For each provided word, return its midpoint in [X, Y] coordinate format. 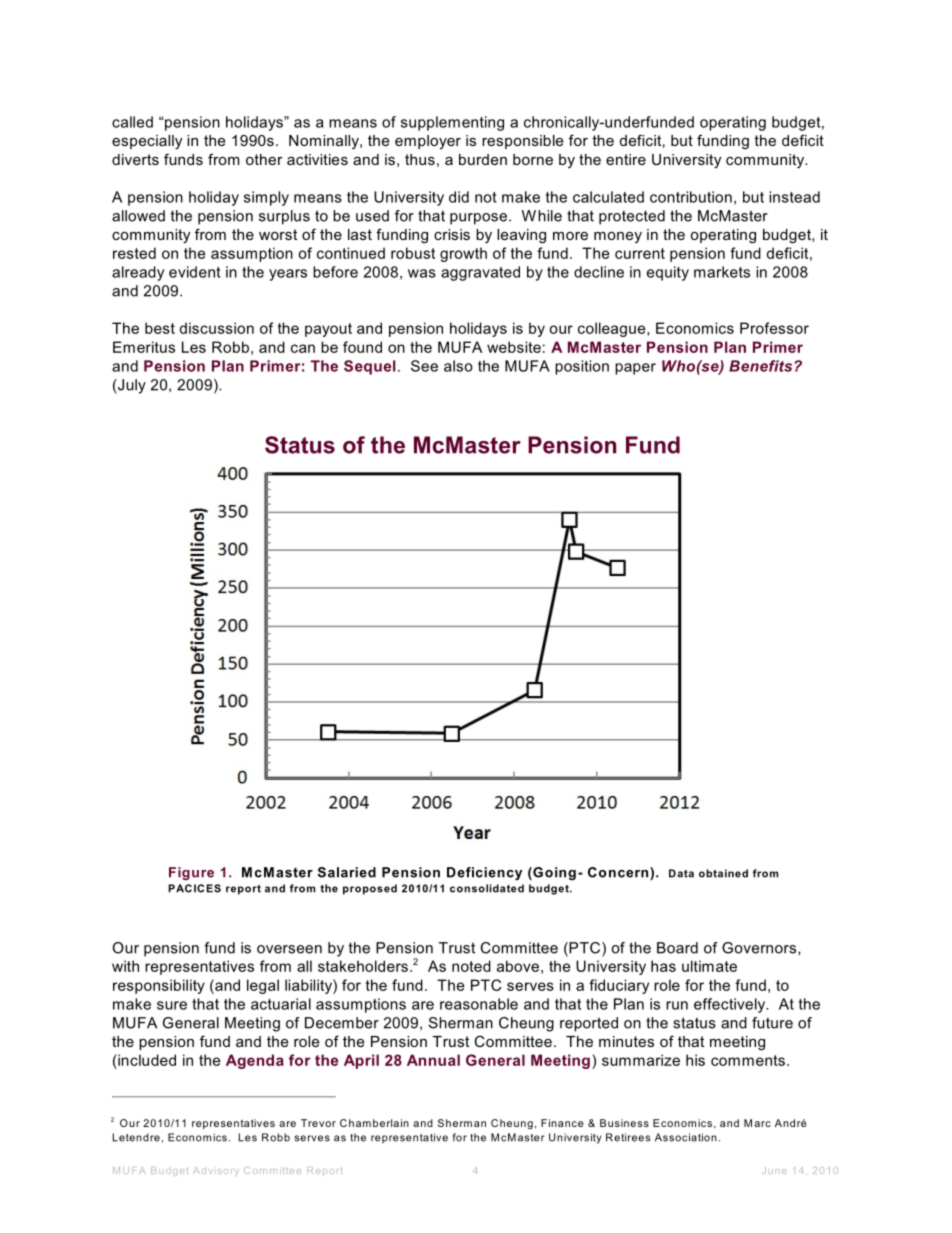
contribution [691, 197]
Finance [562, 1123]
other [264, 159]
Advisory [216, 1171]
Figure [191, 873]
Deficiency [484, 873]
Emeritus [144, 347]
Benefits [762, 366]
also [458, 366]
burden [483, 159]
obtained [723, 873]
